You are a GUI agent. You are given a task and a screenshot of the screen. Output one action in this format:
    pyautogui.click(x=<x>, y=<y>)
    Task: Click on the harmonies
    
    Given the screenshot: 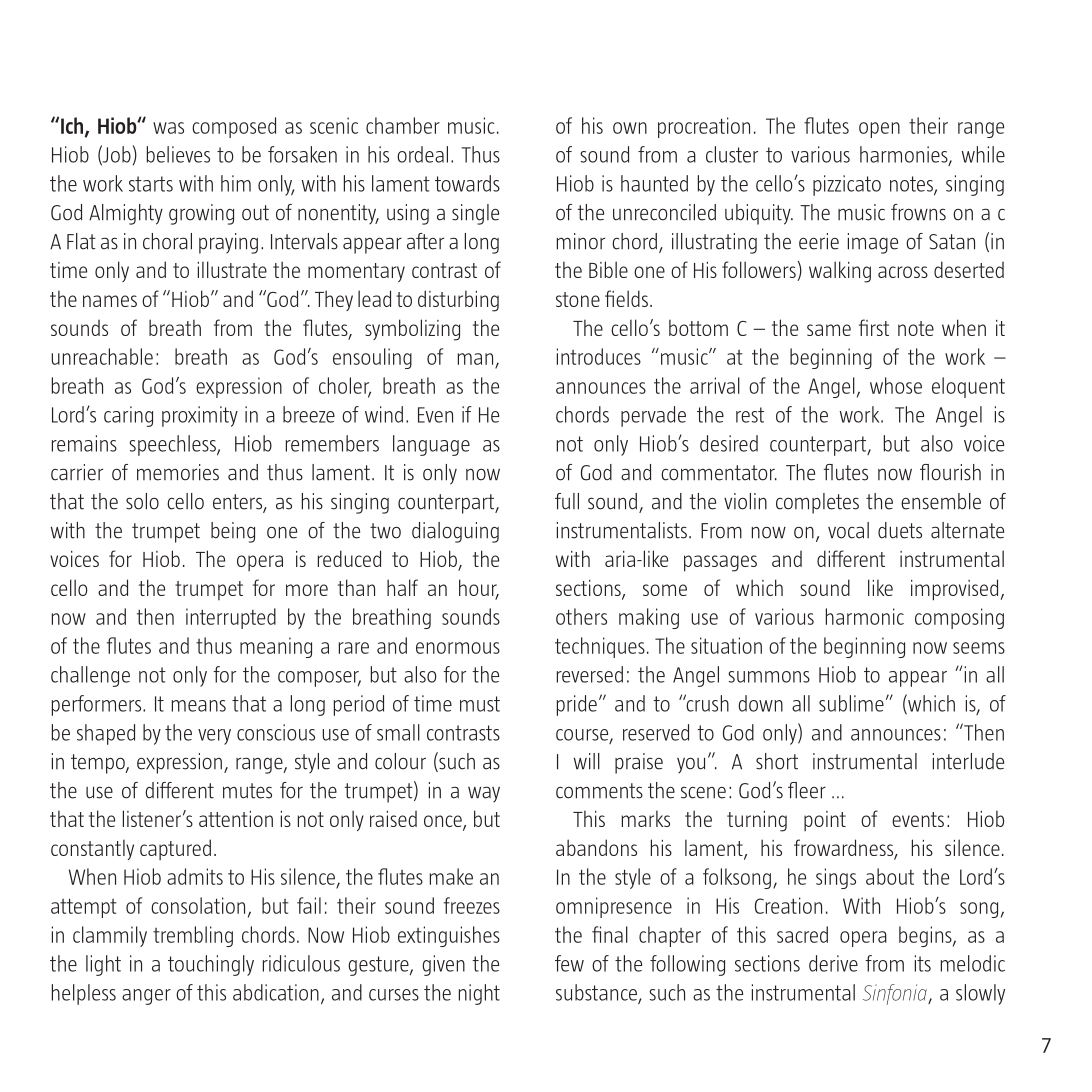 What is the action you would take?
    pyautogui.click(x=905, y=155)
